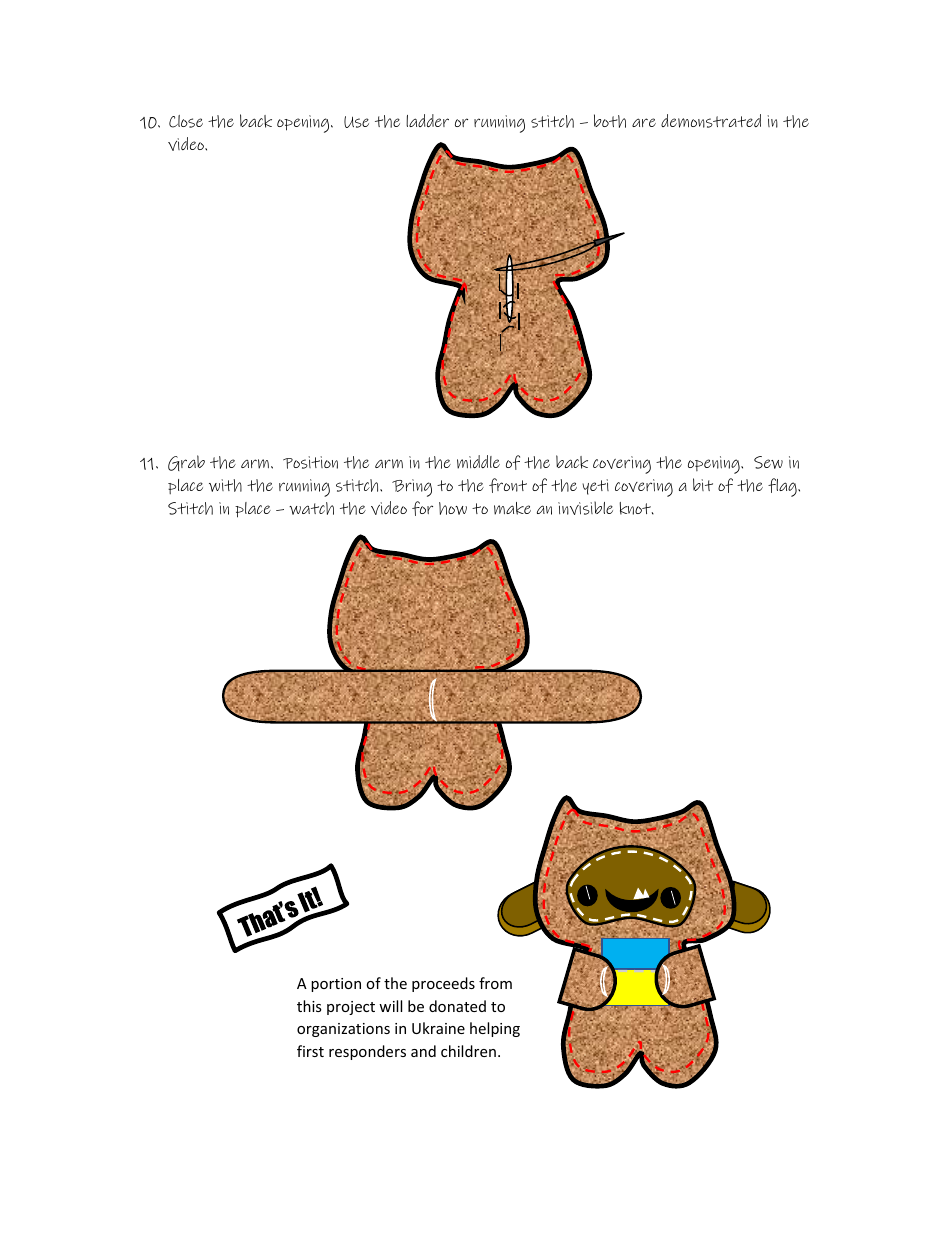  I want to click on this, so click(309, 1006).
